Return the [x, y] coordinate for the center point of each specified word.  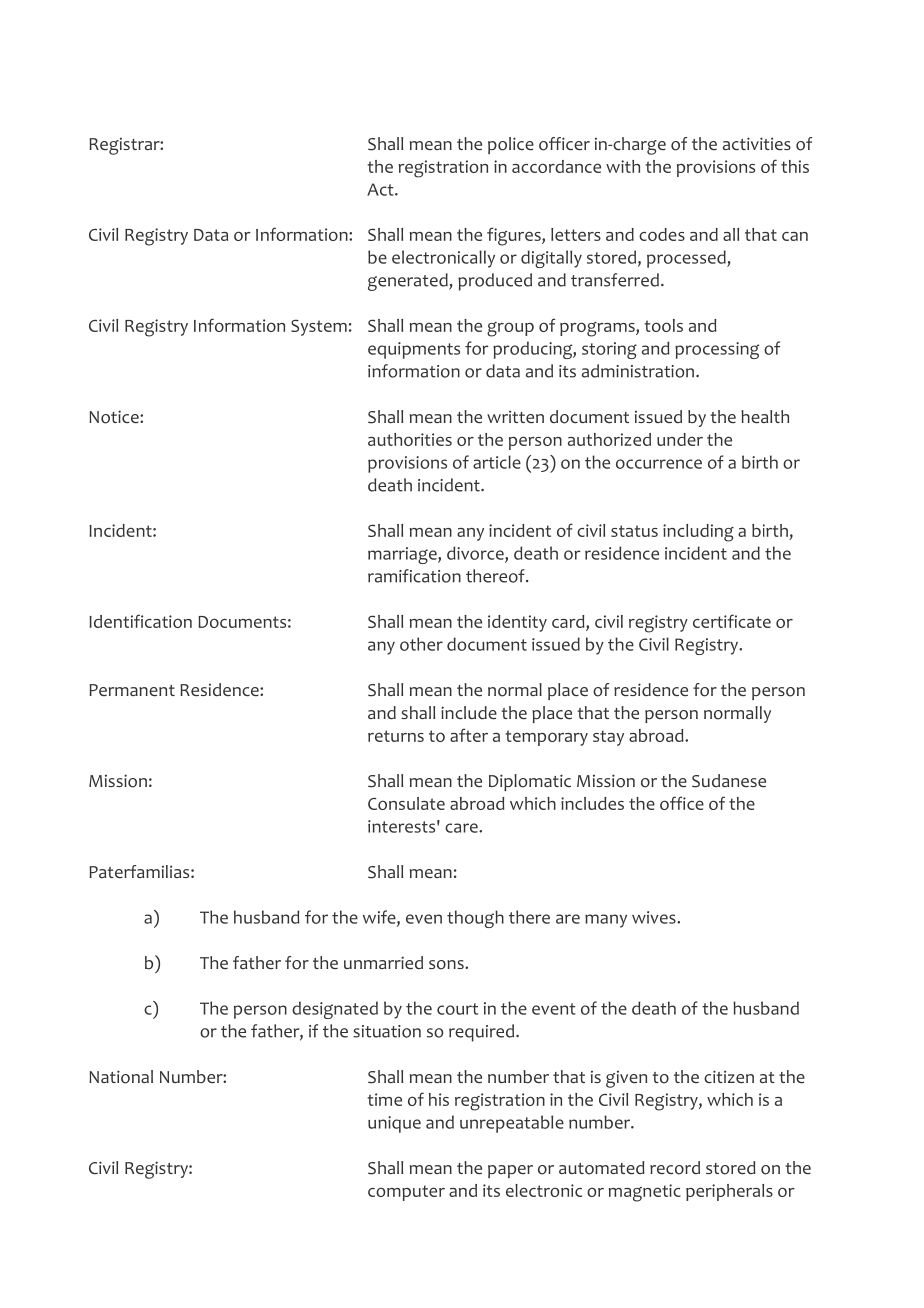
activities [757, 143]
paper [510, 1171]
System [319, 327]
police [511, 145]
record [675, 1168]
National [121, 1077]
